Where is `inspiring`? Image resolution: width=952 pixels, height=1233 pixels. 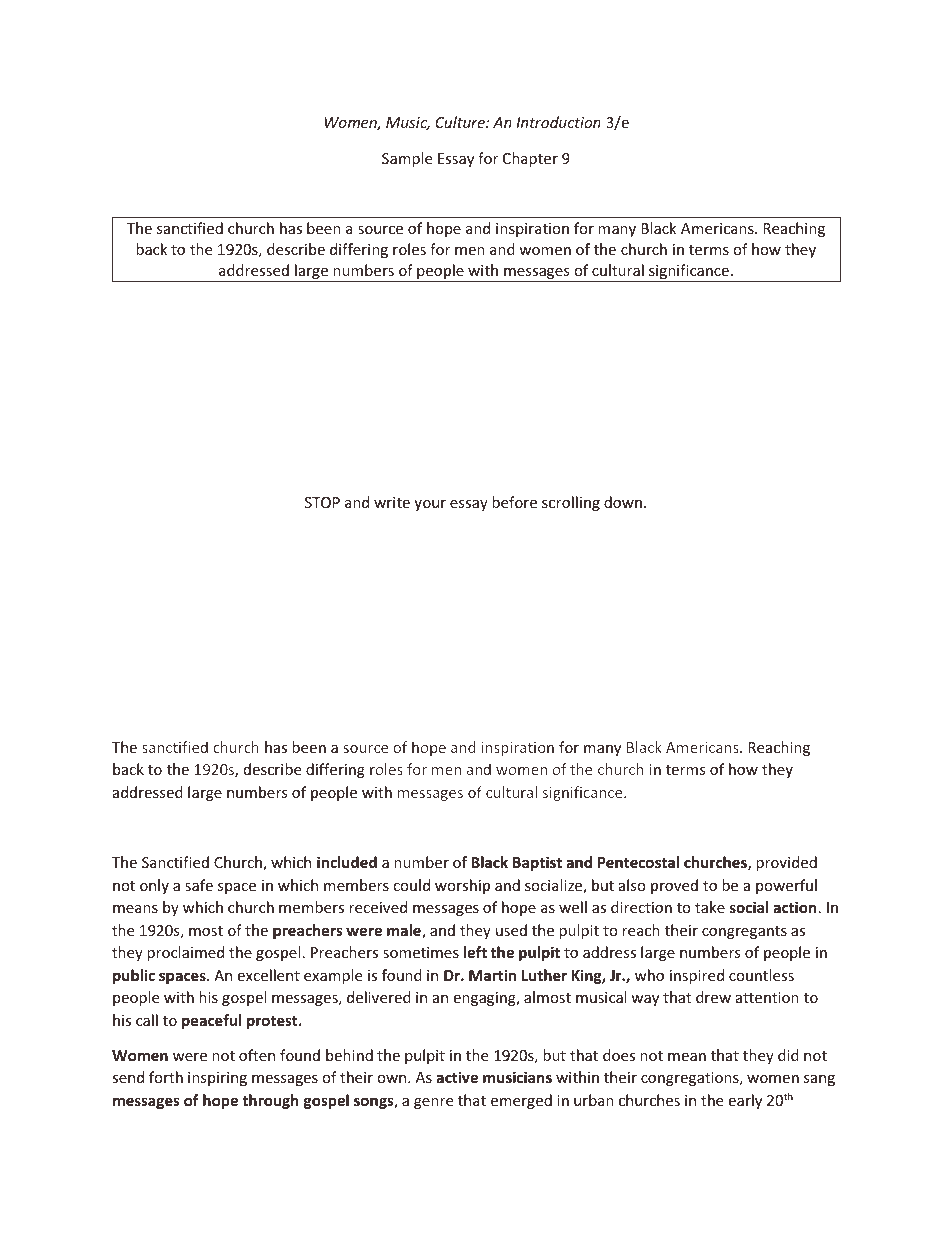
inspiring is located at coordinates (217, 1079).
